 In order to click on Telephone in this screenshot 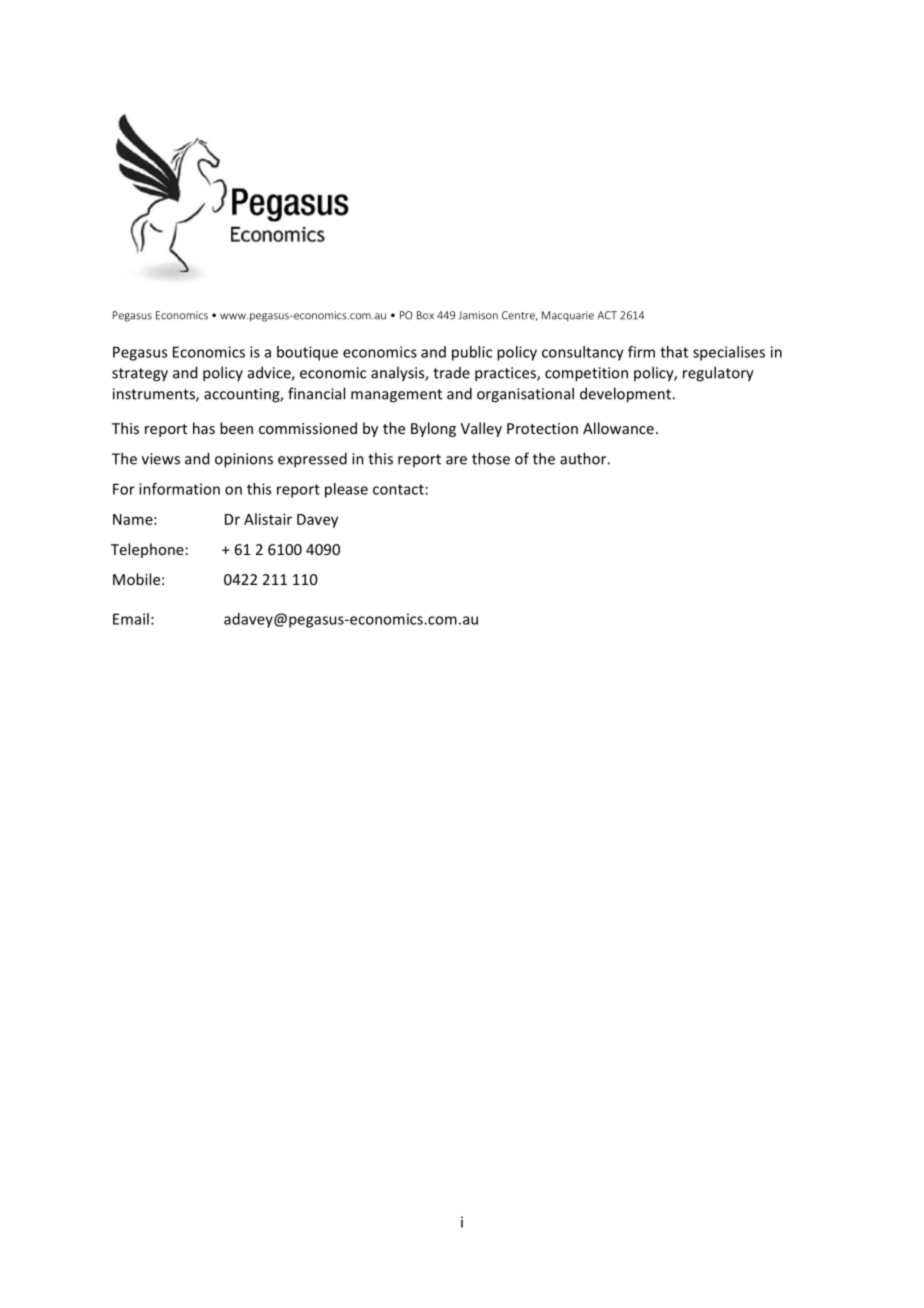, I will do `click(147, 550)`.
